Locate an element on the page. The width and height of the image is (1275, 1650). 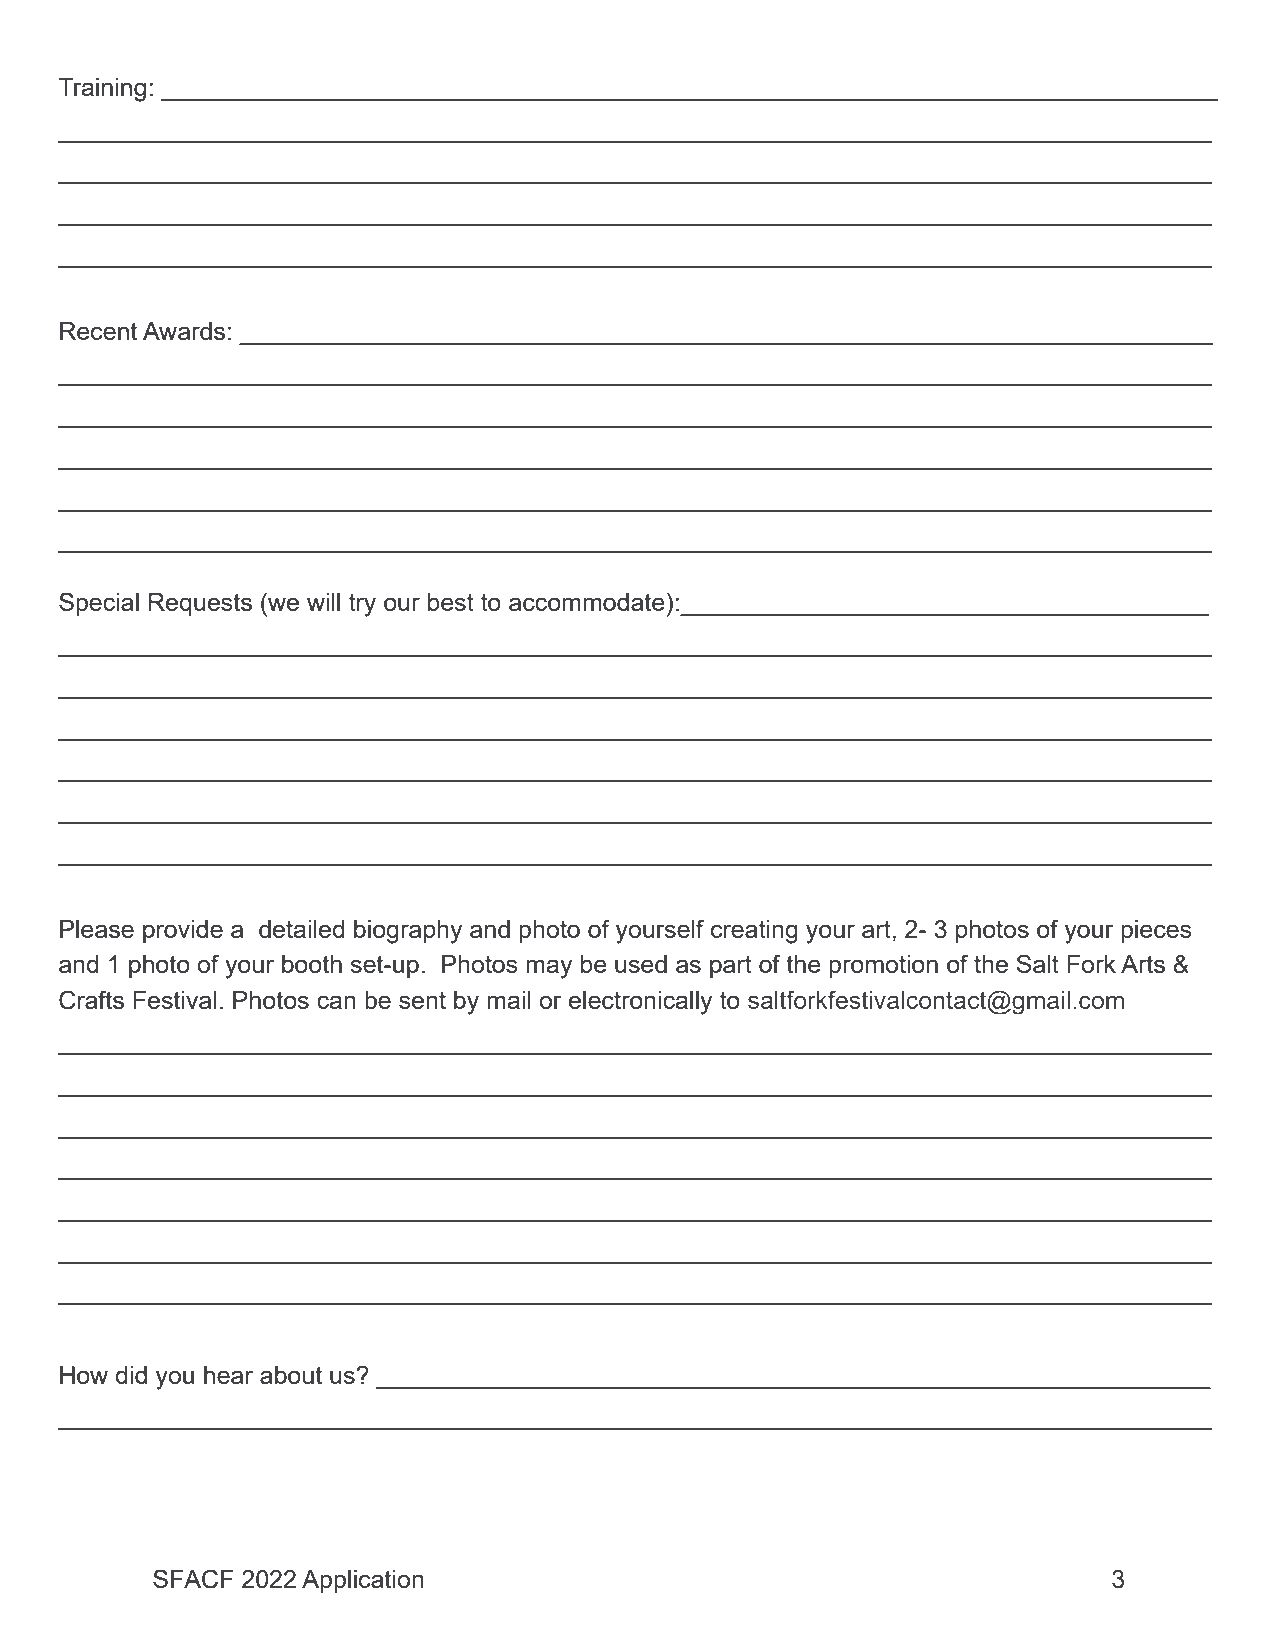
best is located at coordinates (451, 602).
